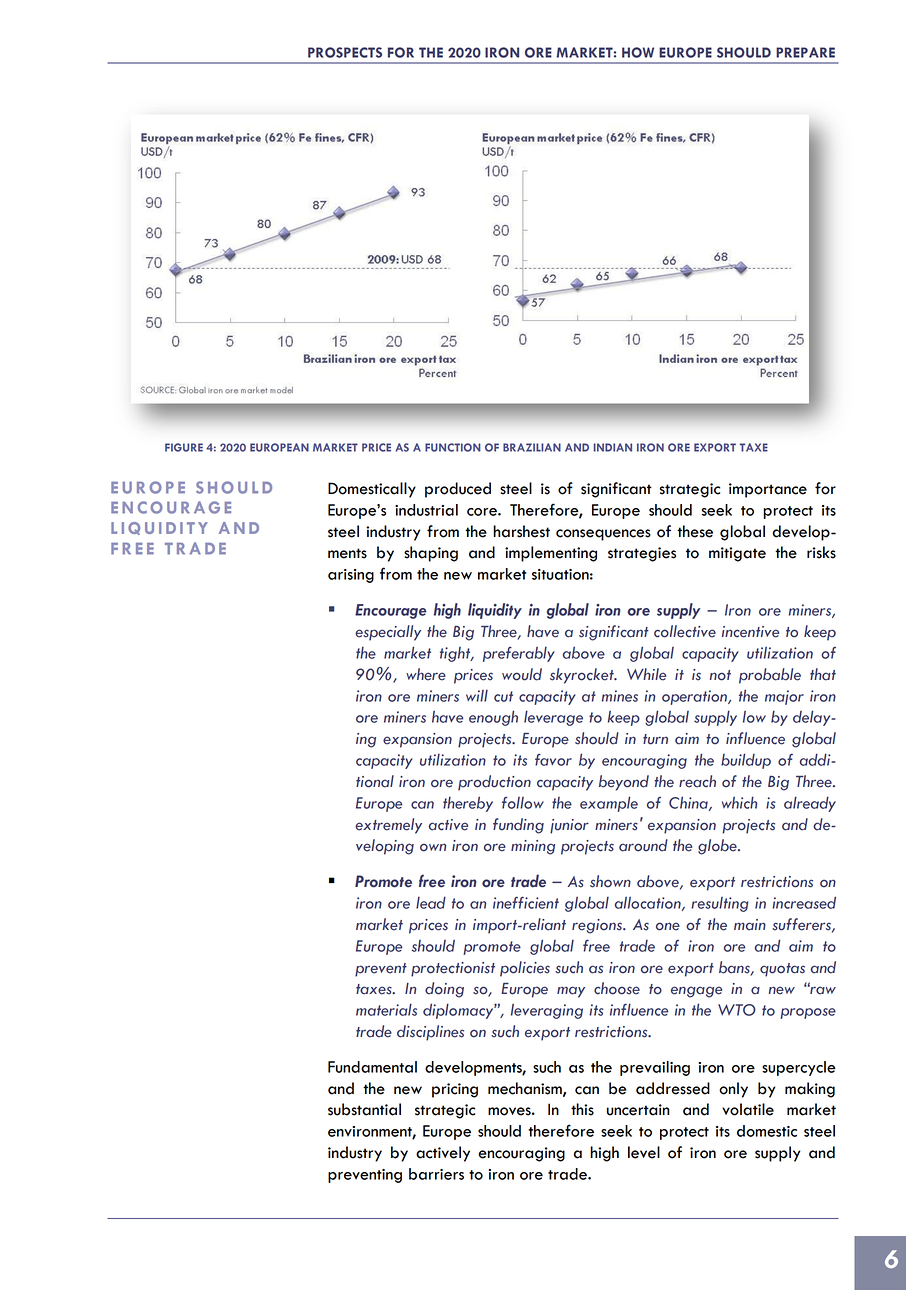 This screenshot has height=1308, width=924. Describe the element at coordinates (532, 447) in the screenshot. I see `BRAZILIAN` at that location.
